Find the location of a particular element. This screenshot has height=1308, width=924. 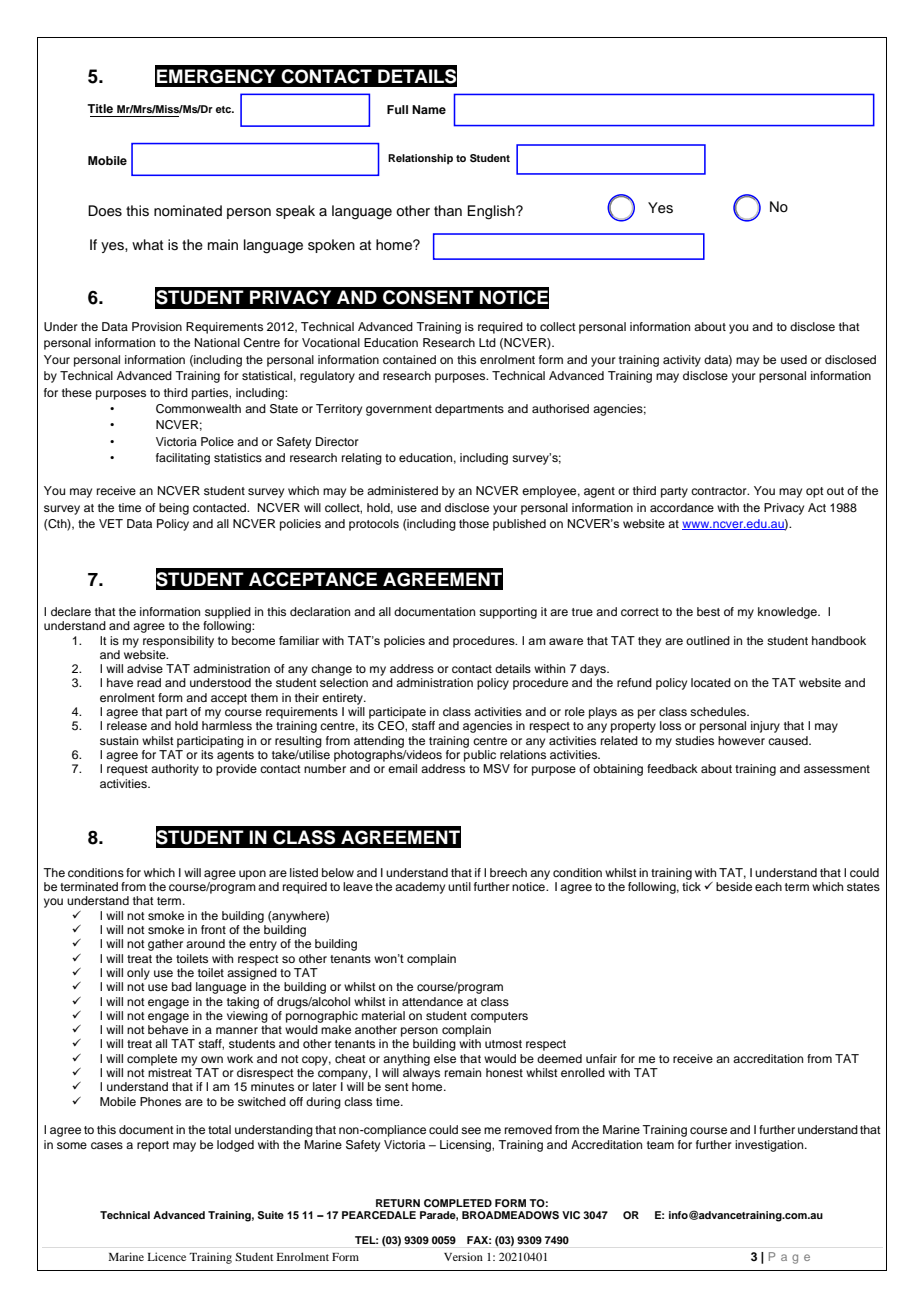

Commonwealth is located at coordinates (198, 409).
